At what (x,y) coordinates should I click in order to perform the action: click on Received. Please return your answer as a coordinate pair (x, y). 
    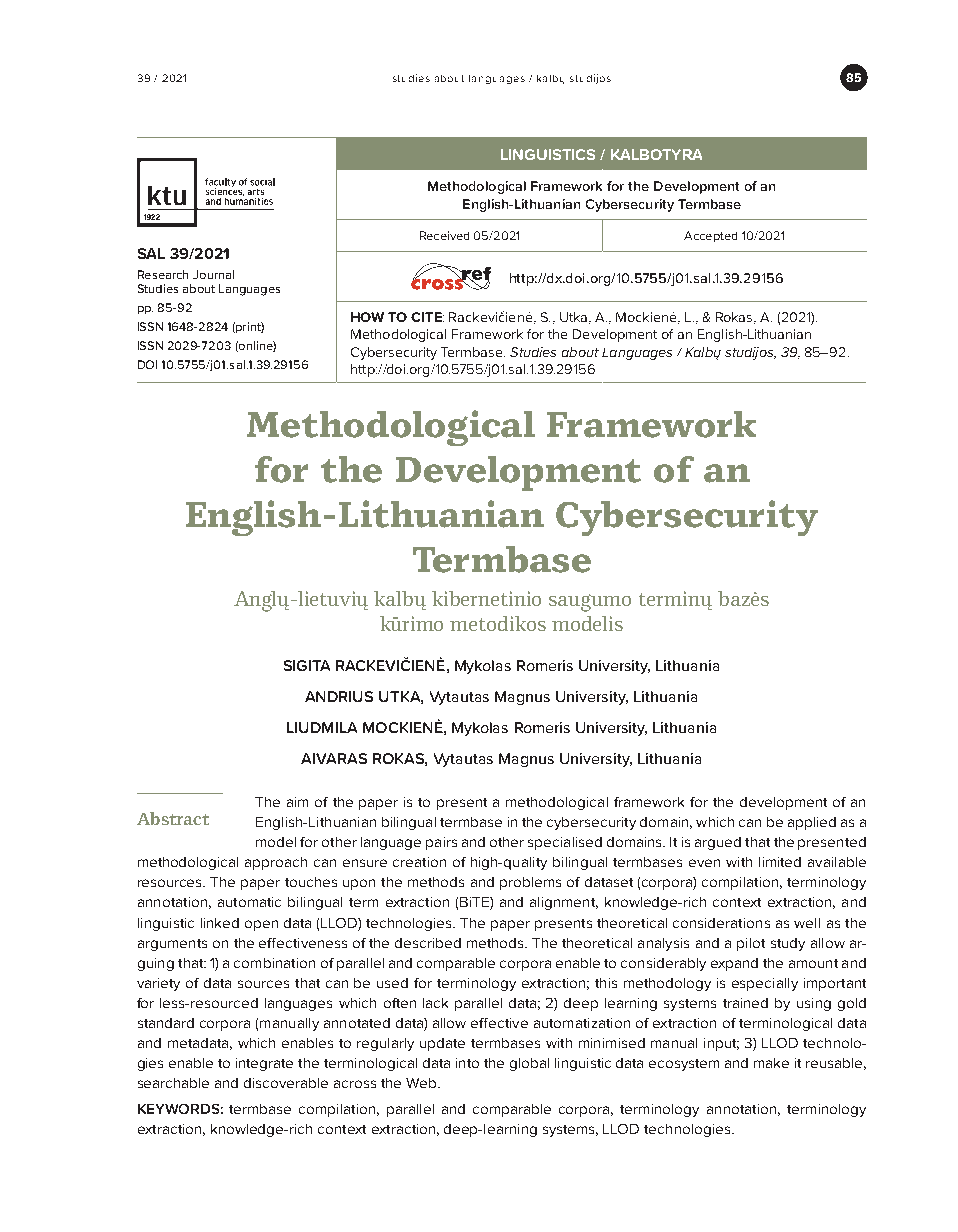
    Looking at the image, I should click on (444, 235).
